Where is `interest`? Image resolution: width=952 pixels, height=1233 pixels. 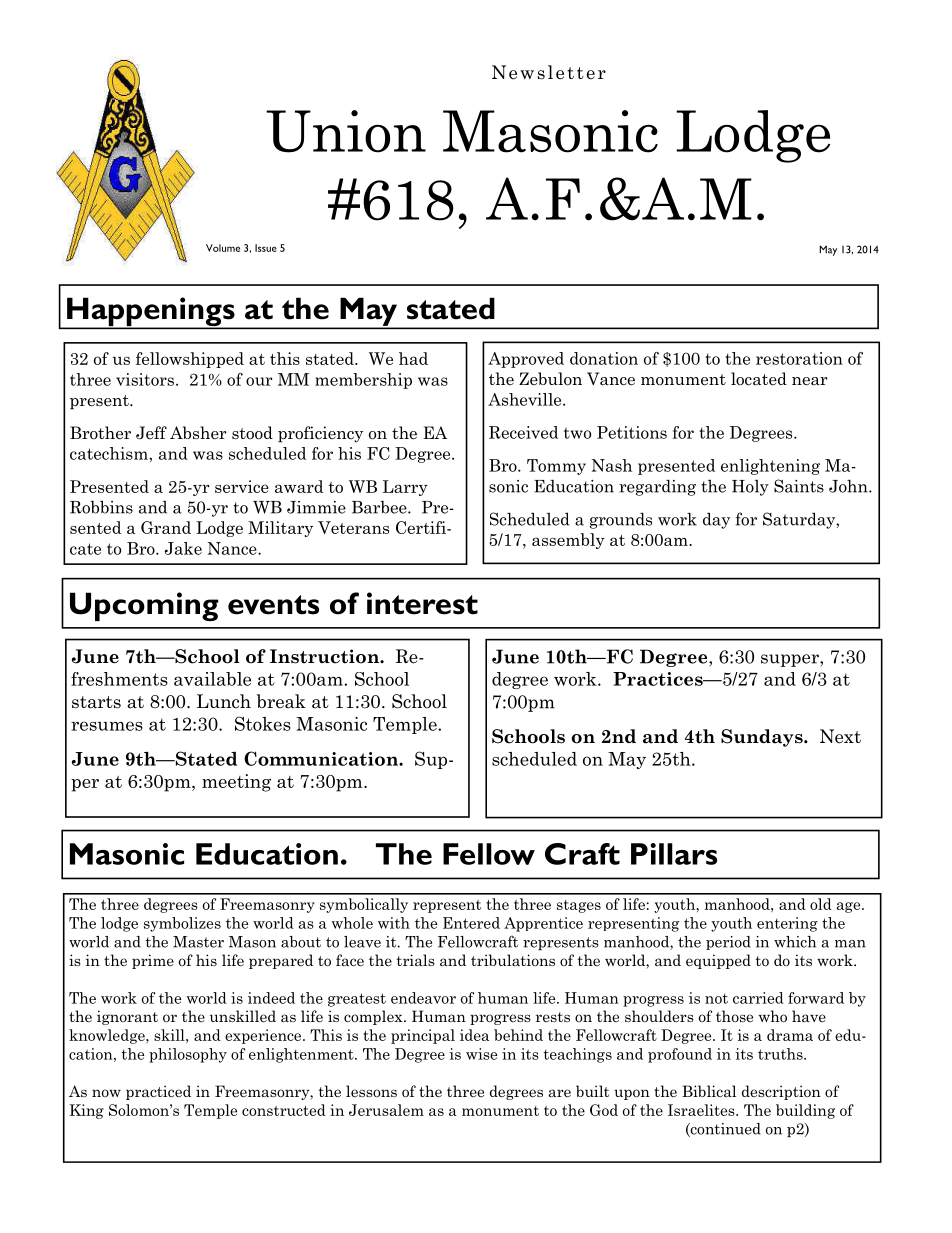 interest is located at coordinates (422, 603).
